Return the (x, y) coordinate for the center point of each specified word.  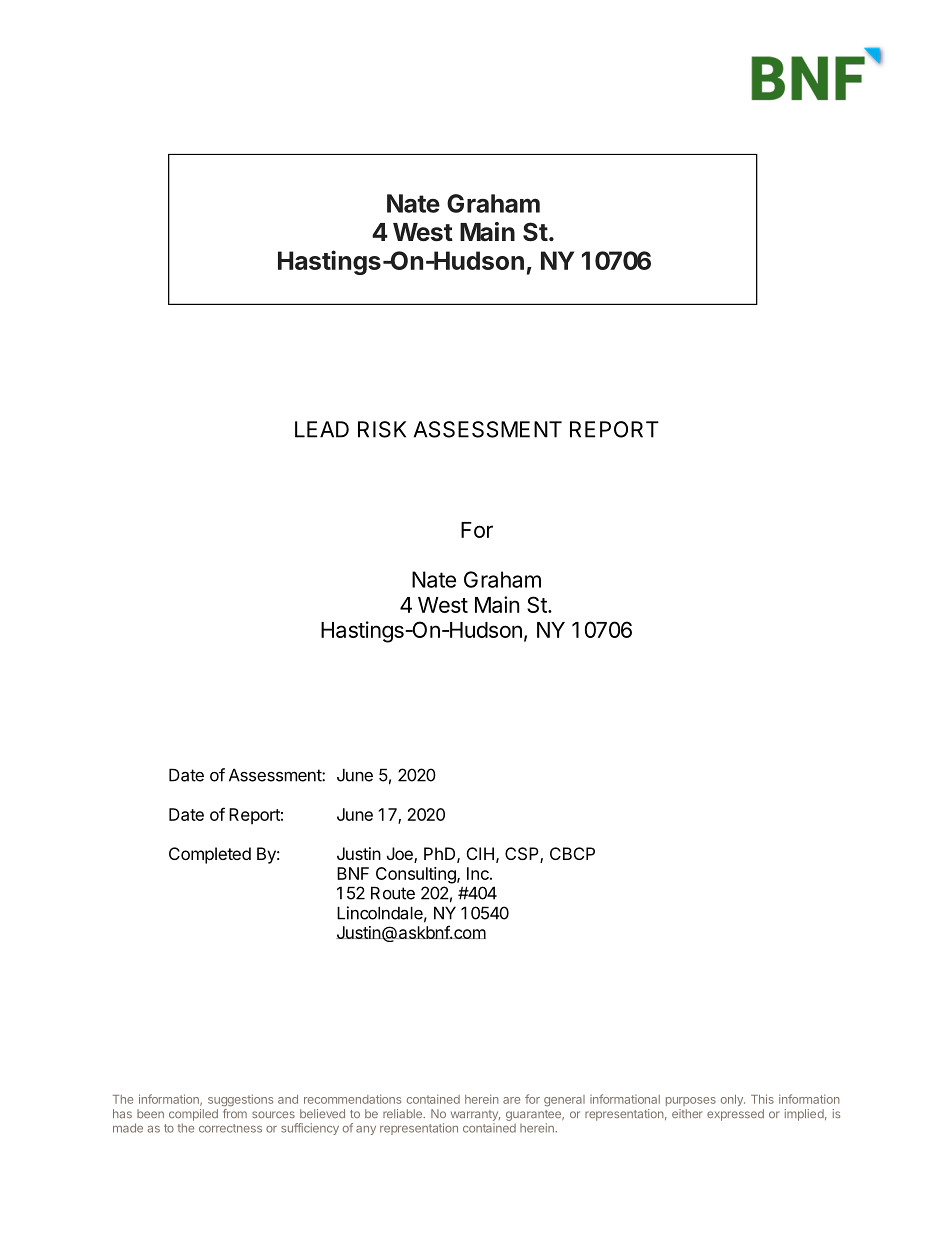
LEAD (322, 429)
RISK (382, 429)
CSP (523, 855)
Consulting (417, 875)
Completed (210, 855)
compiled (193, 1115)
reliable (403, 1113)
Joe (401, 855)
